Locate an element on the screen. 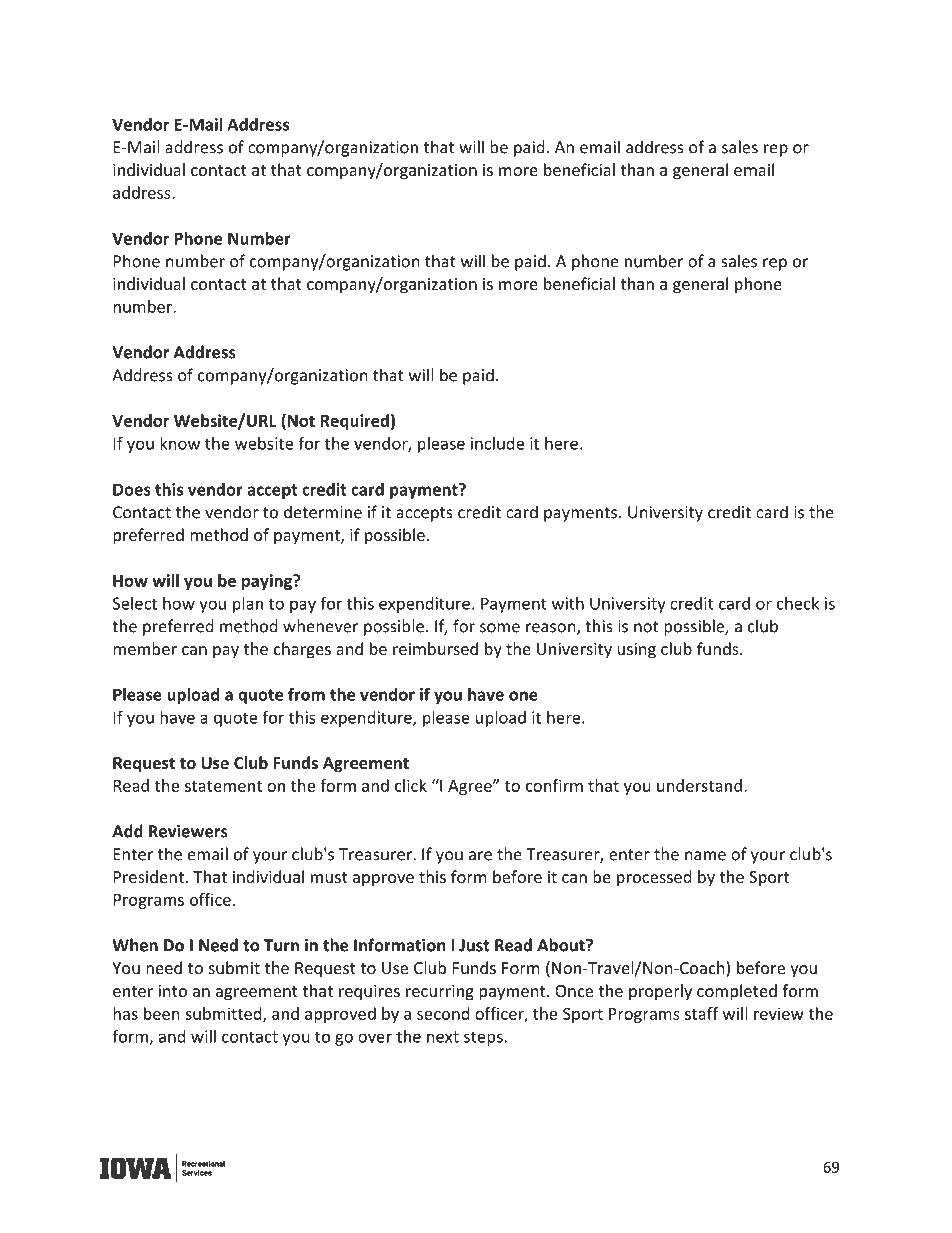  been is located at coordinates (162, 1013).
